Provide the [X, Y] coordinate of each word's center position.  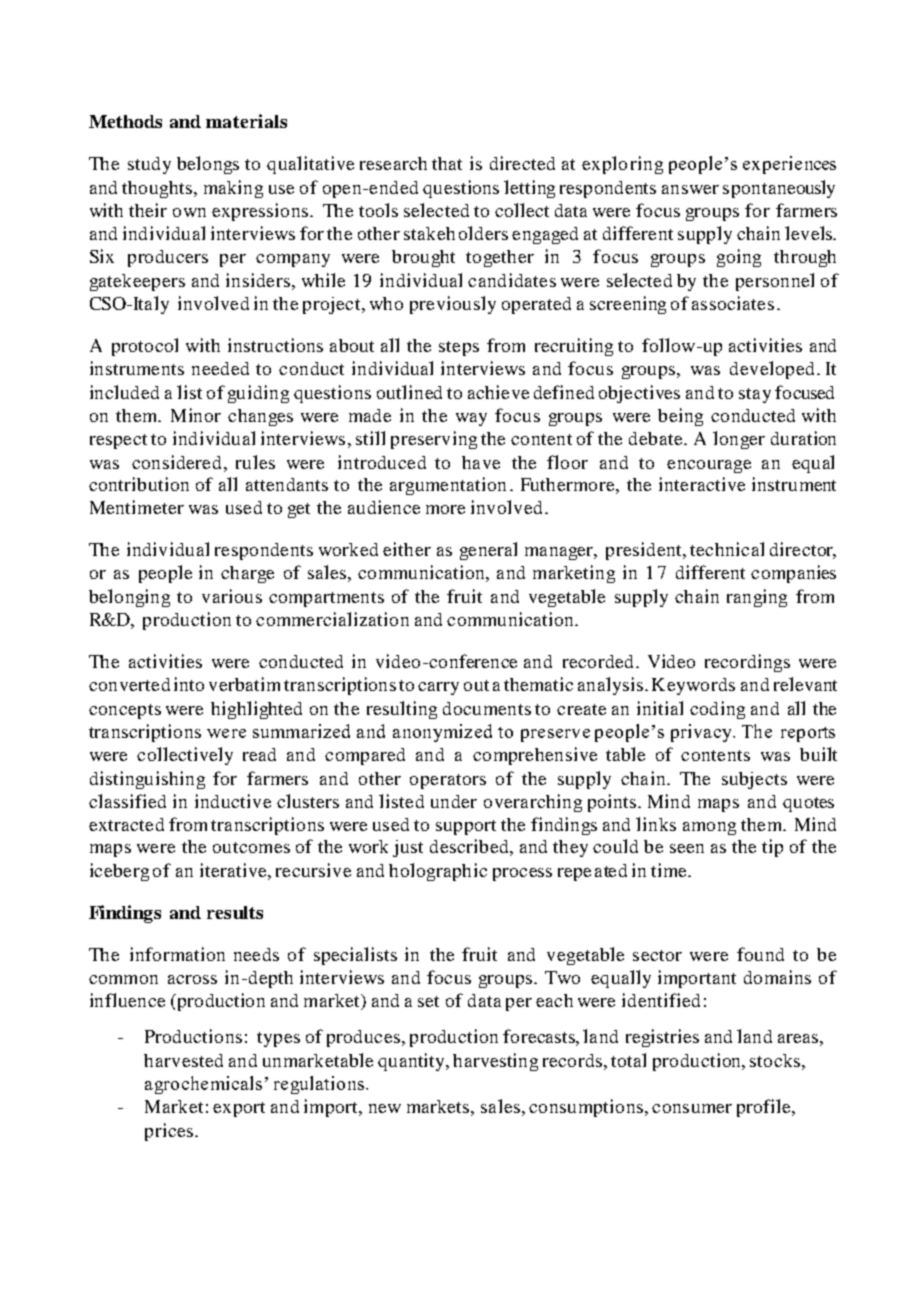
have [481, 462]
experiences [789, 165]
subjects [754, 780]
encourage [709, 466]
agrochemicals [203, 1085]
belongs [208, 165]
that [447, 163]
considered [176, 462]
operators [448, 781]
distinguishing [147, 780]
